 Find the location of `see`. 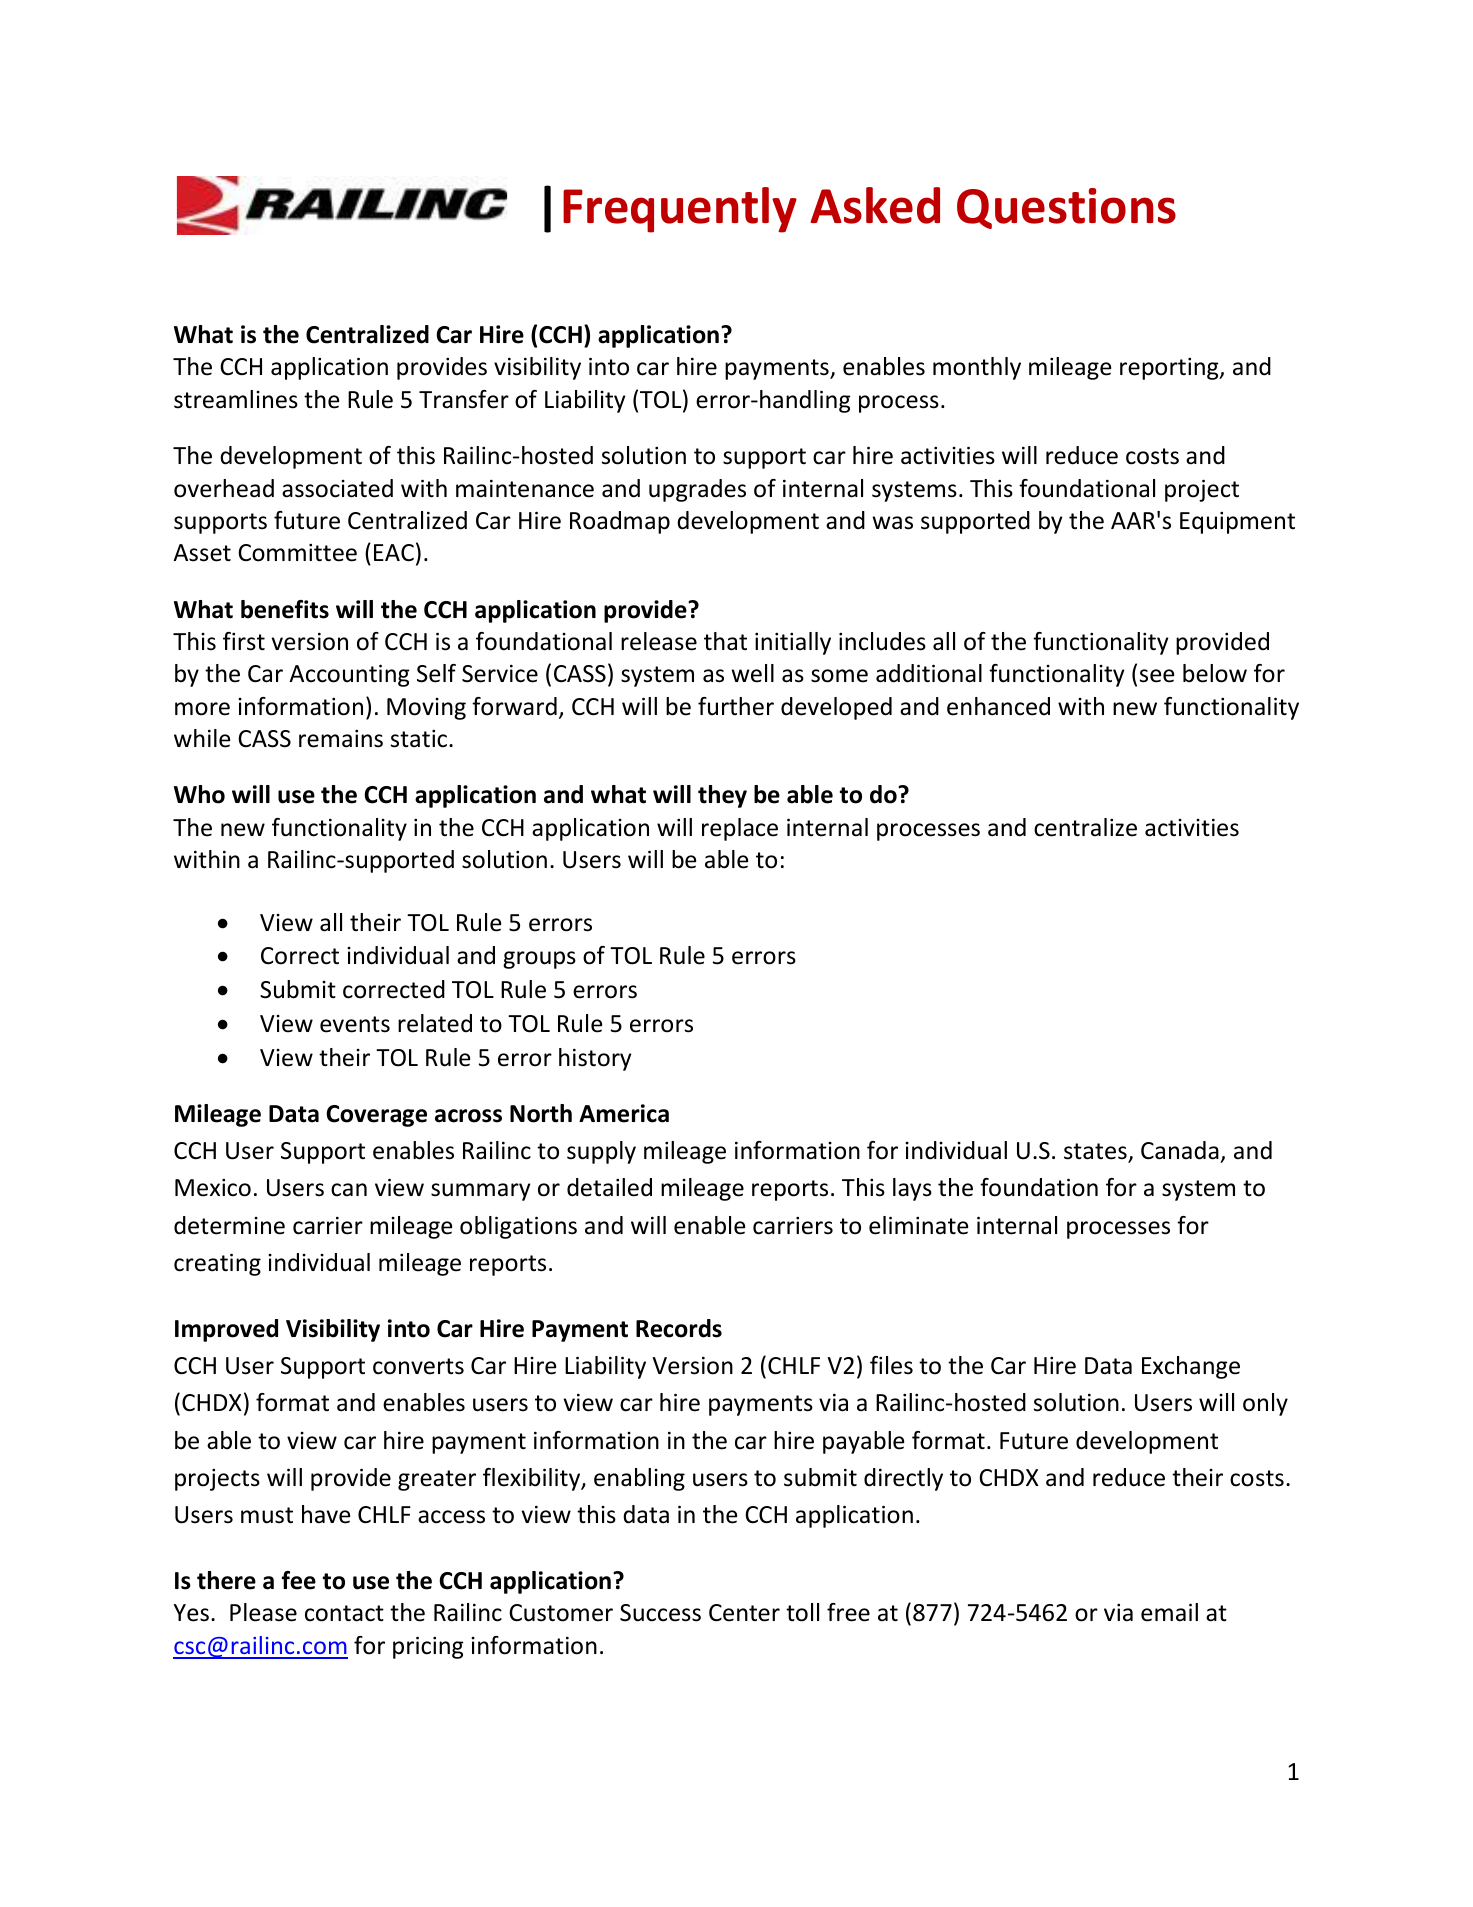

see is located at coordinates (1157, 676).
